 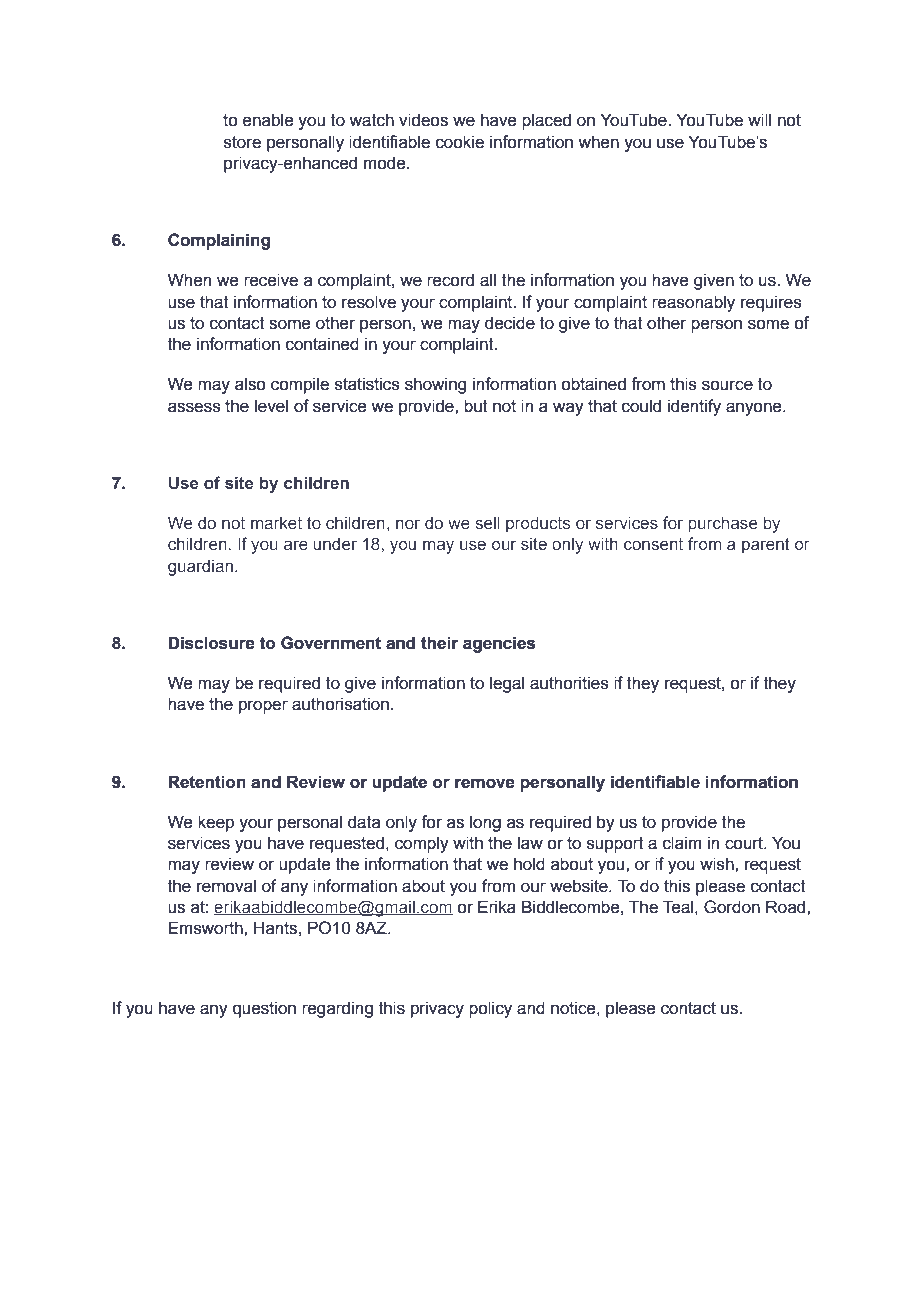 What do you see at coordinates (727, 385) in the image?
I see `source` at bounding box center [727, 385].
